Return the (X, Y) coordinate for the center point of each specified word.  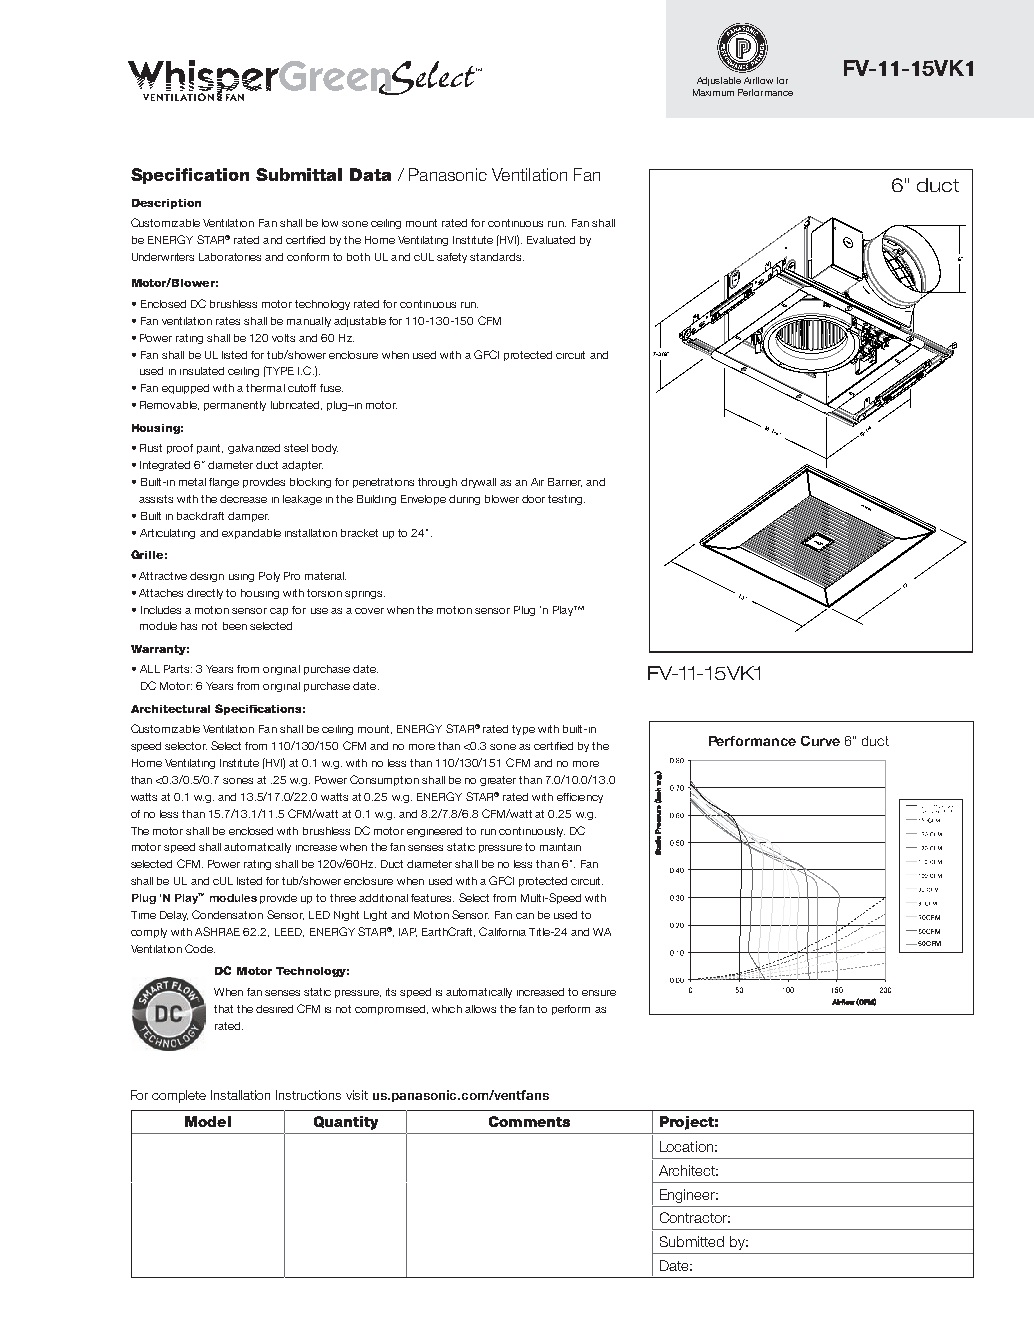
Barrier (565, 482)
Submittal (299, 174)
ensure (599, 993)
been (235, 626)
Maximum (713, 92)
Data (370, 174)
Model (208, 1121)
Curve (820, 741)
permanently (235, 406)
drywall (478, 483)
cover (369, 611)
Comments (529, 1121)
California (502, 931)
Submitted (692, 1241)
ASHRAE (217, 931)
